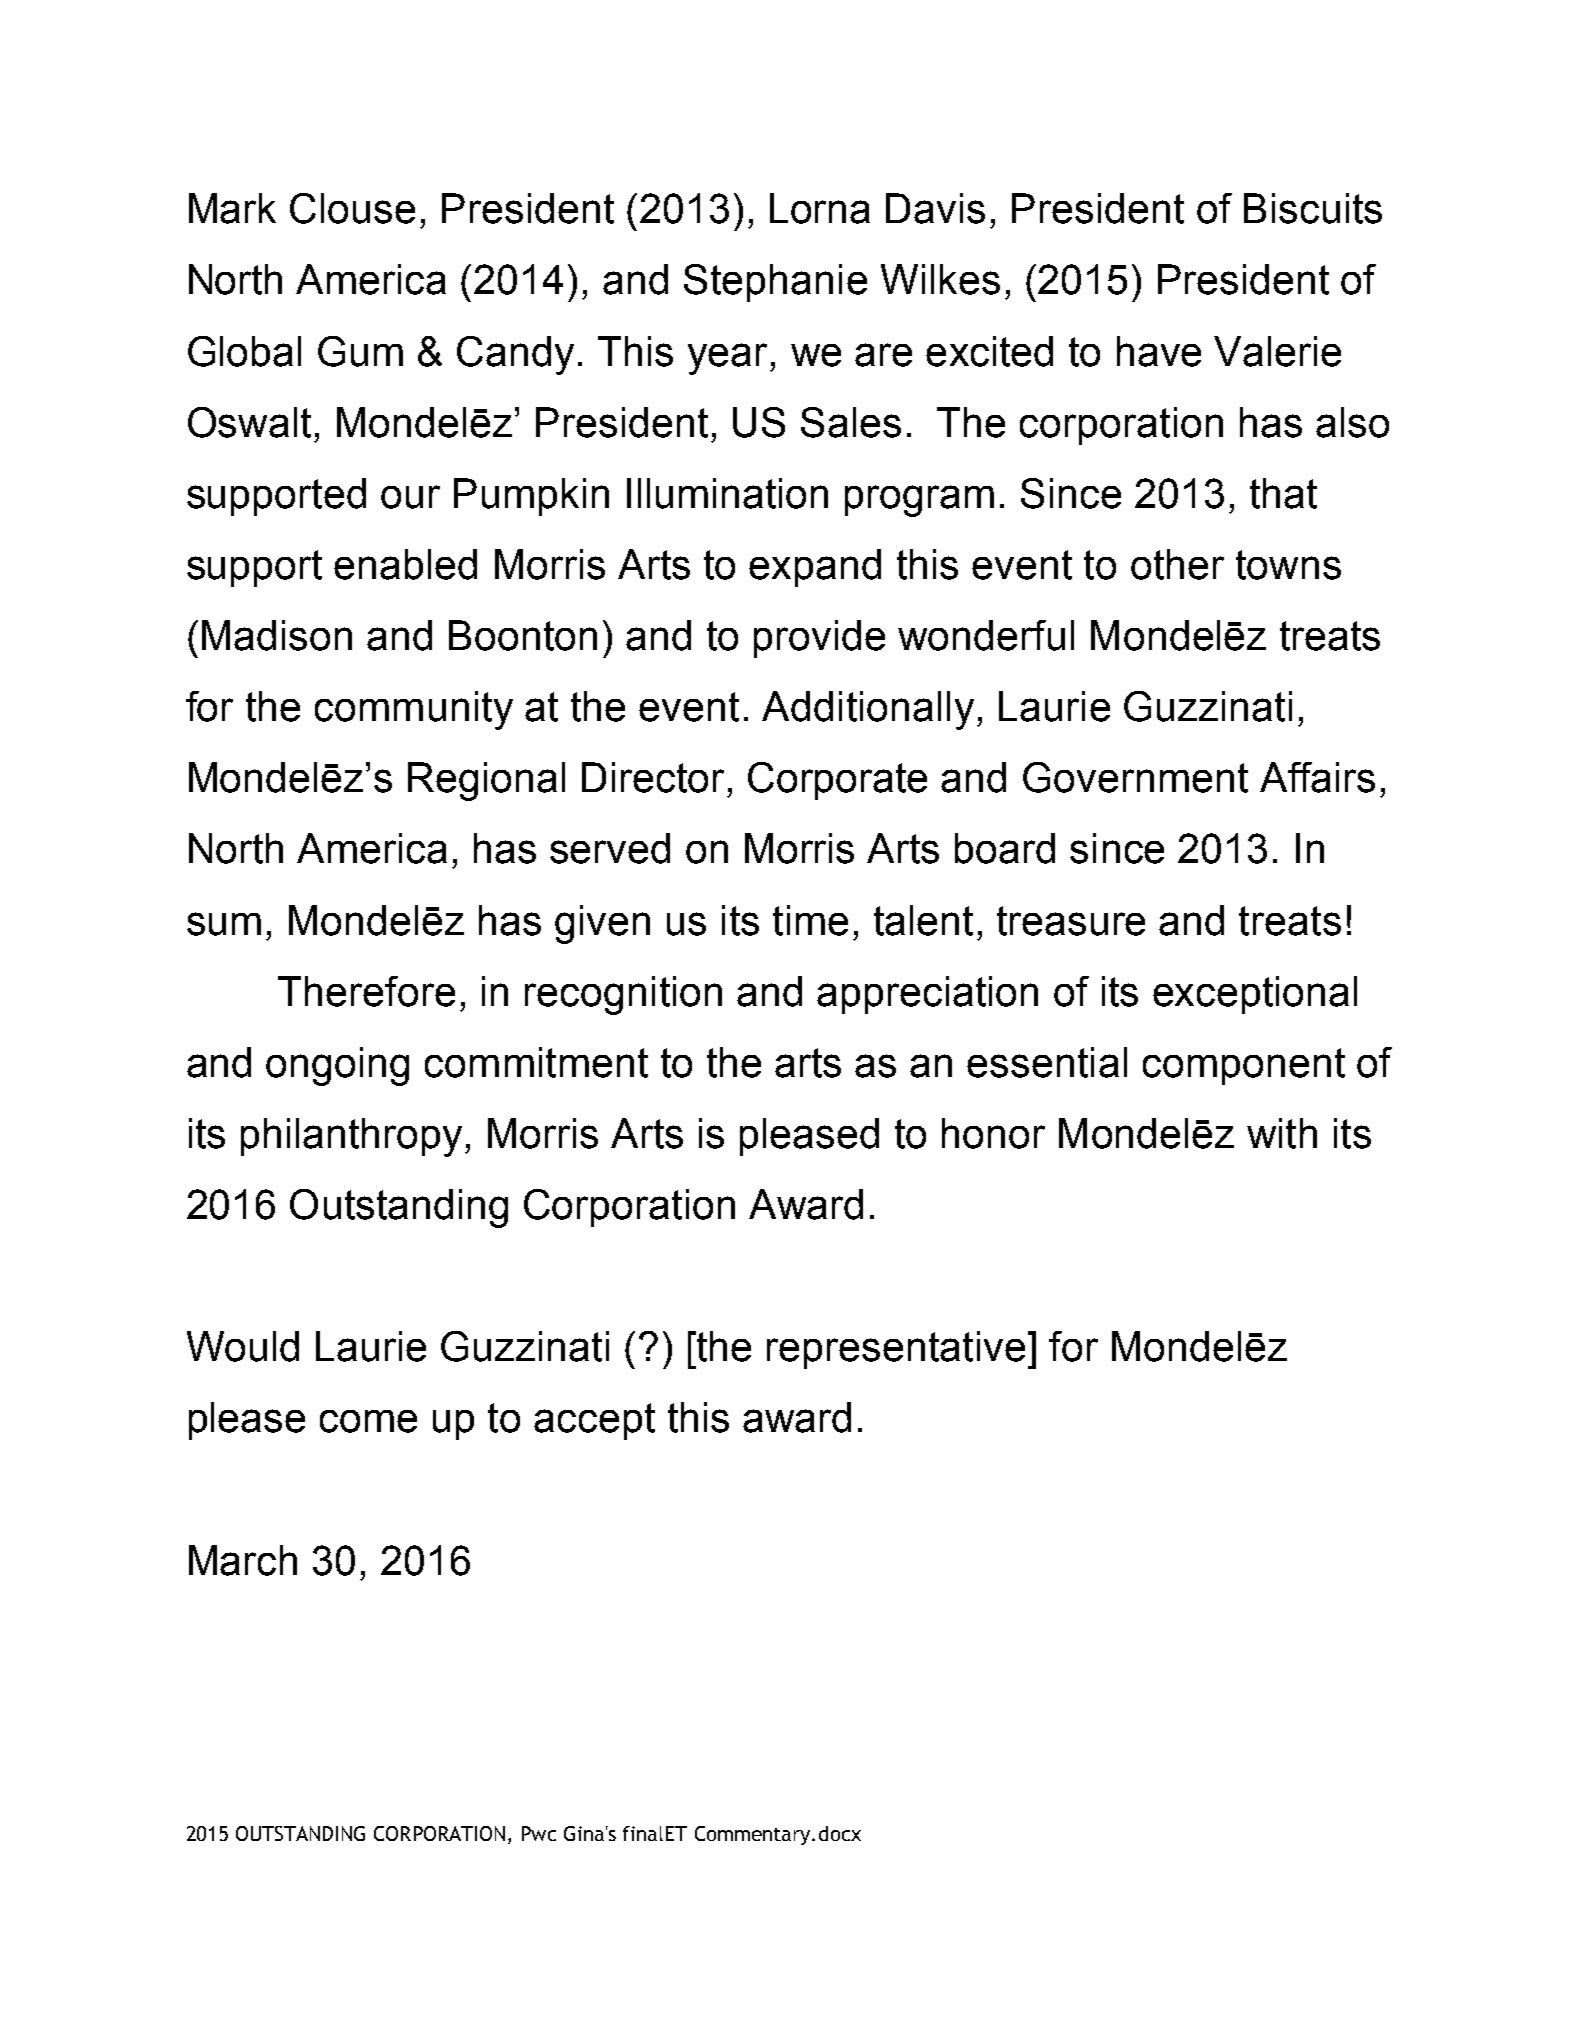 Image resolution: width=1577 pixels, height=2041 pixels. Describe the element at coordinates (1159, 351) in the image. I see `have` at that location.
